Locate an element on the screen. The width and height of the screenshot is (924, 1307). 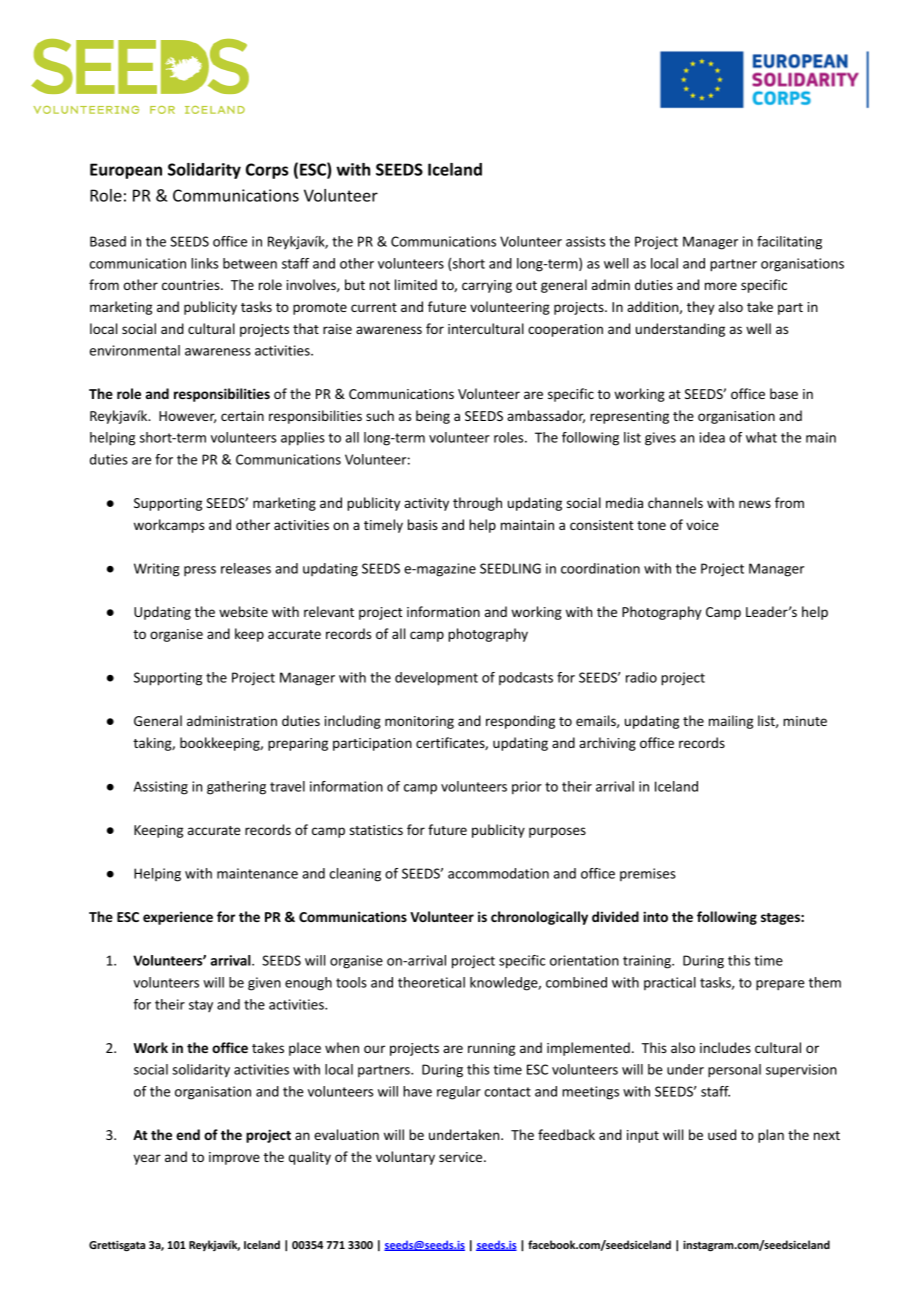
Corps is located at coordinates (267, 171).
